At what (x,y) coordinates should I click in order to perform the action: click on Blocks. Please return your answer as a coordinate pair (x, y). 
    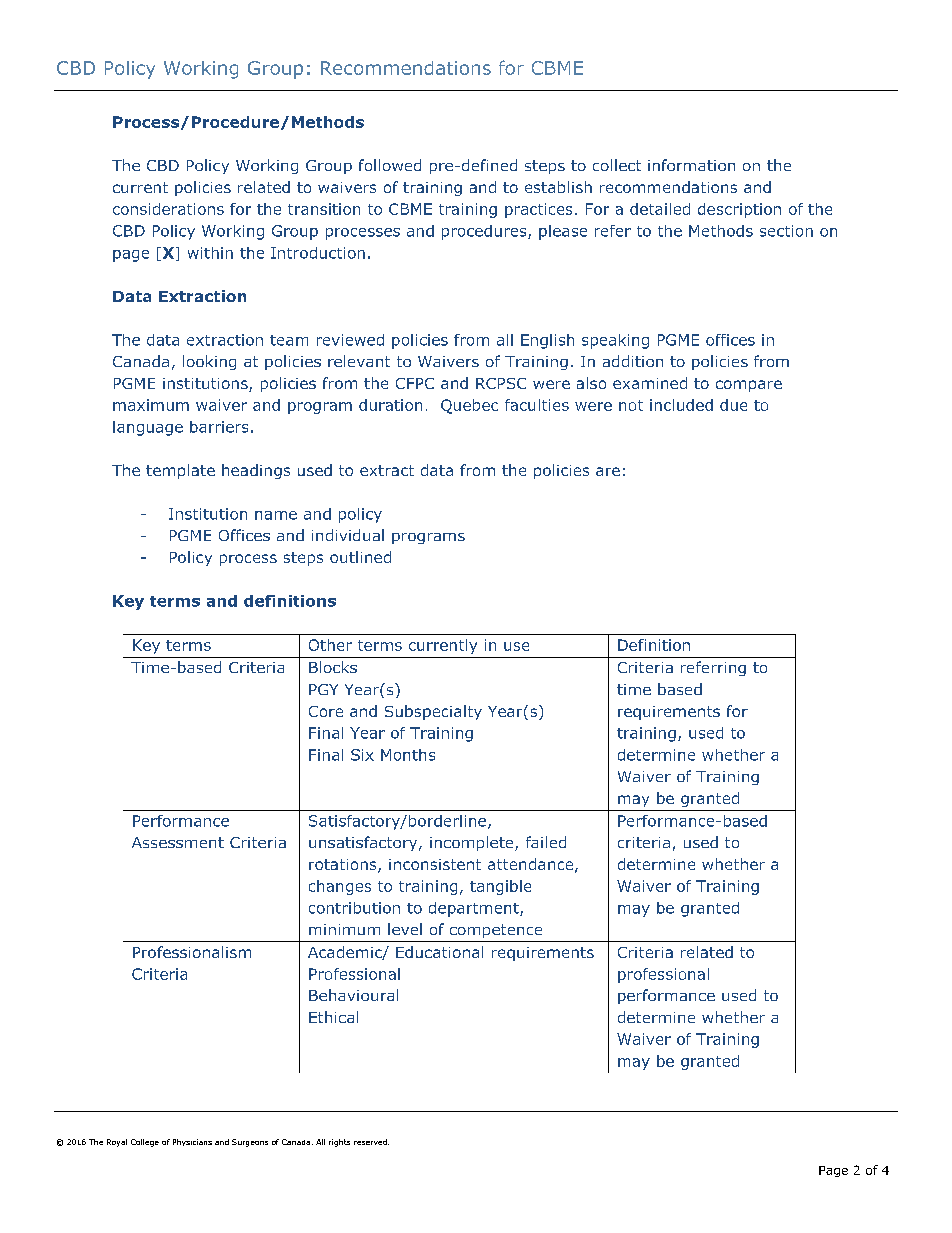
    Looking at the image, I should click on (333, 667).
